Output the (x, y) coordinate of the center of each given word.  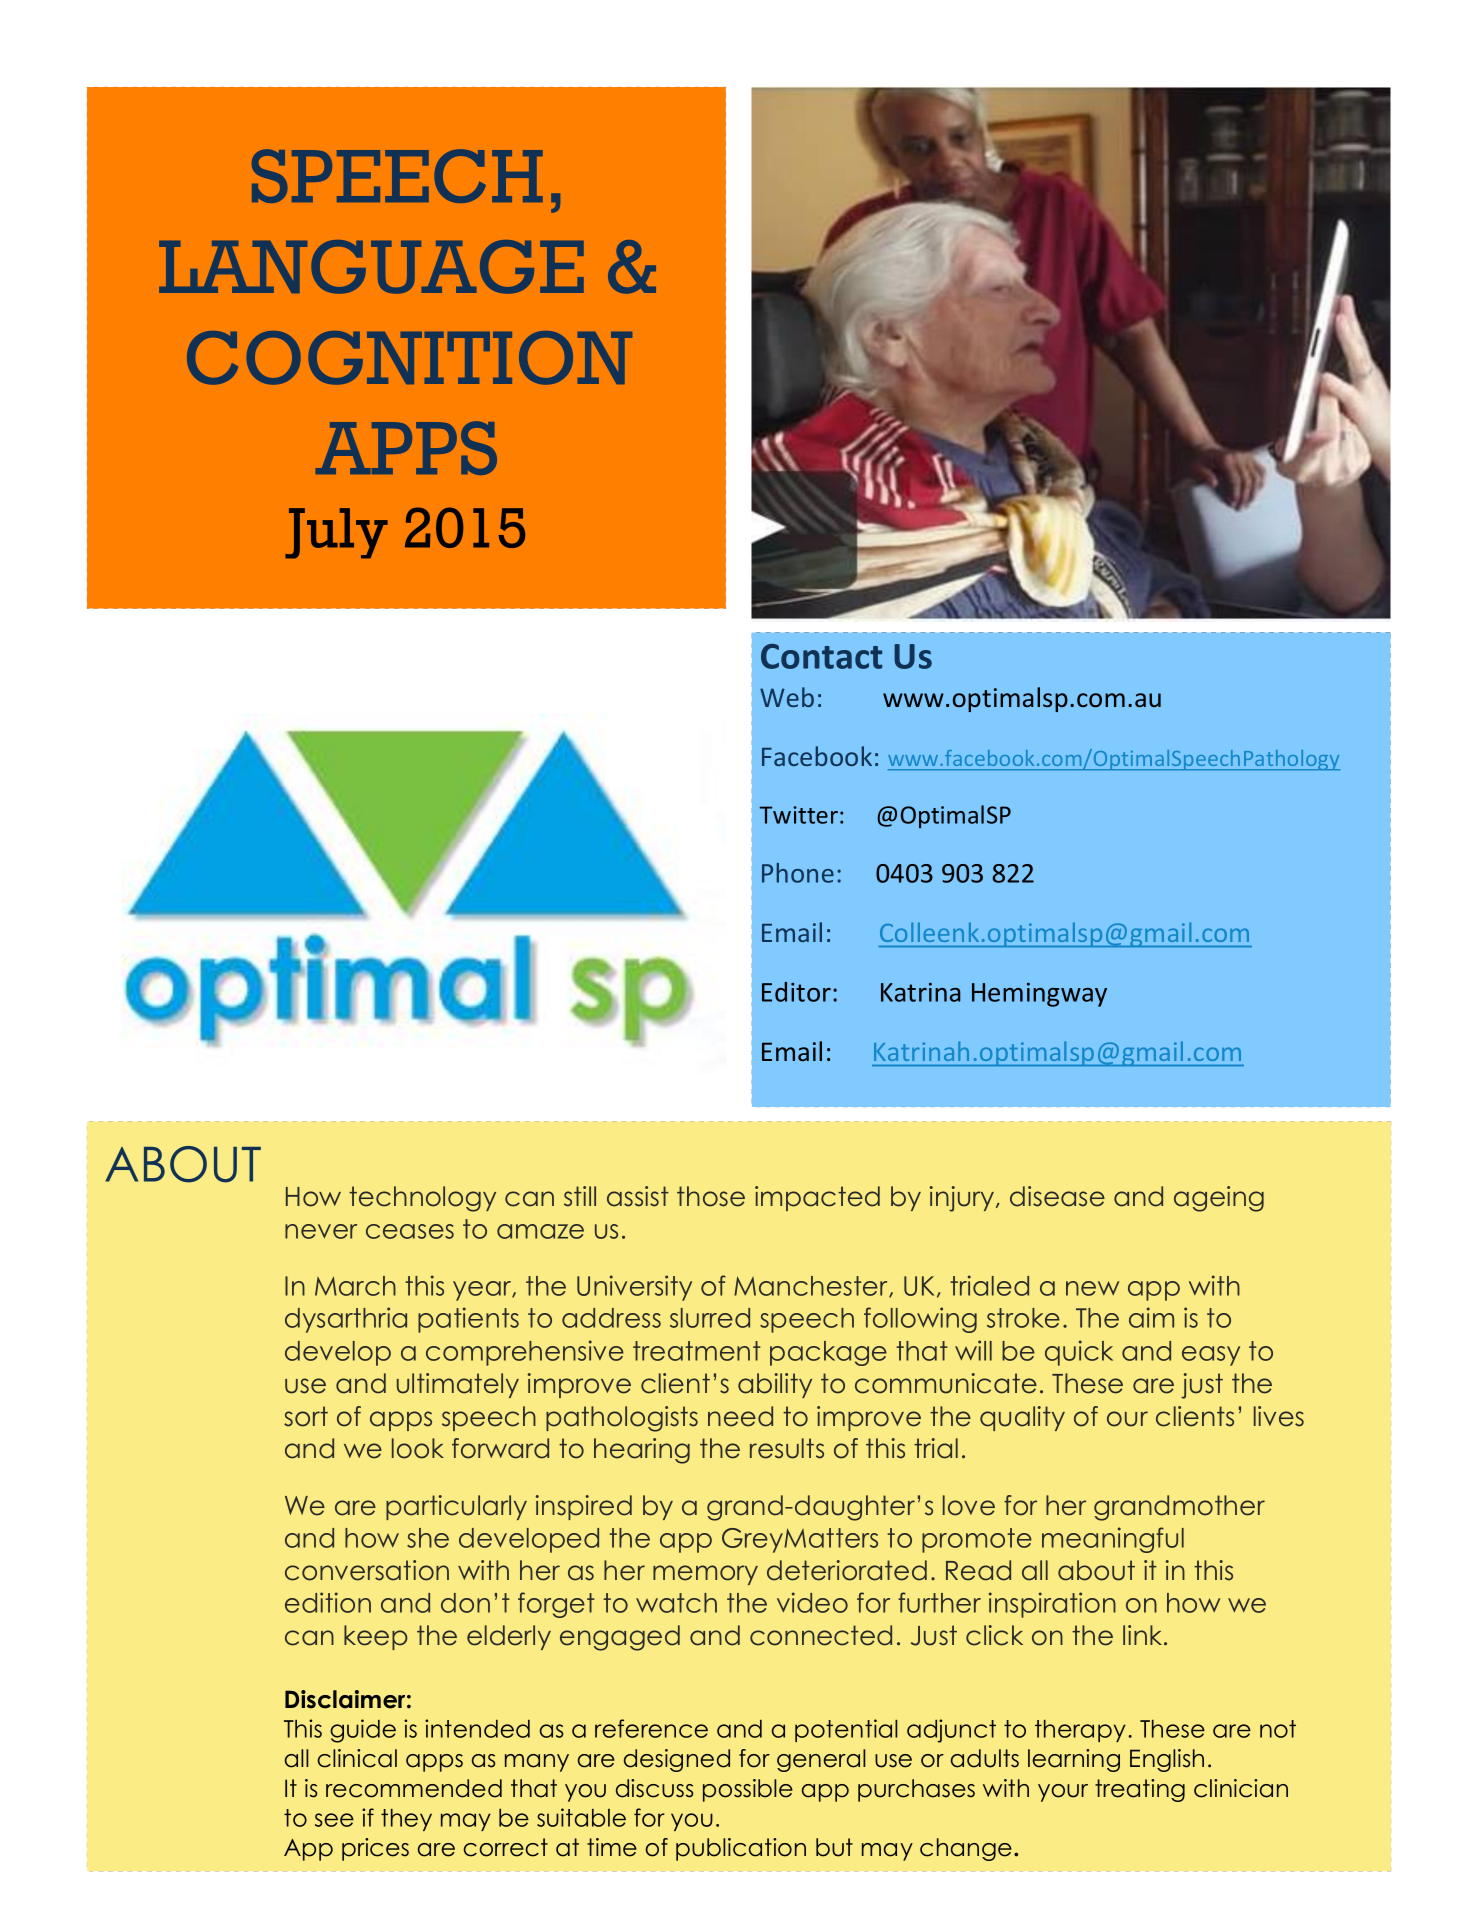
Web (787, 697)
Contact (821, 656)
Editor (796, 992)
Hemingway (1039, 994)
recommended (414, 1788)
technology (422, 1199)
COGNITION (409, 358)
